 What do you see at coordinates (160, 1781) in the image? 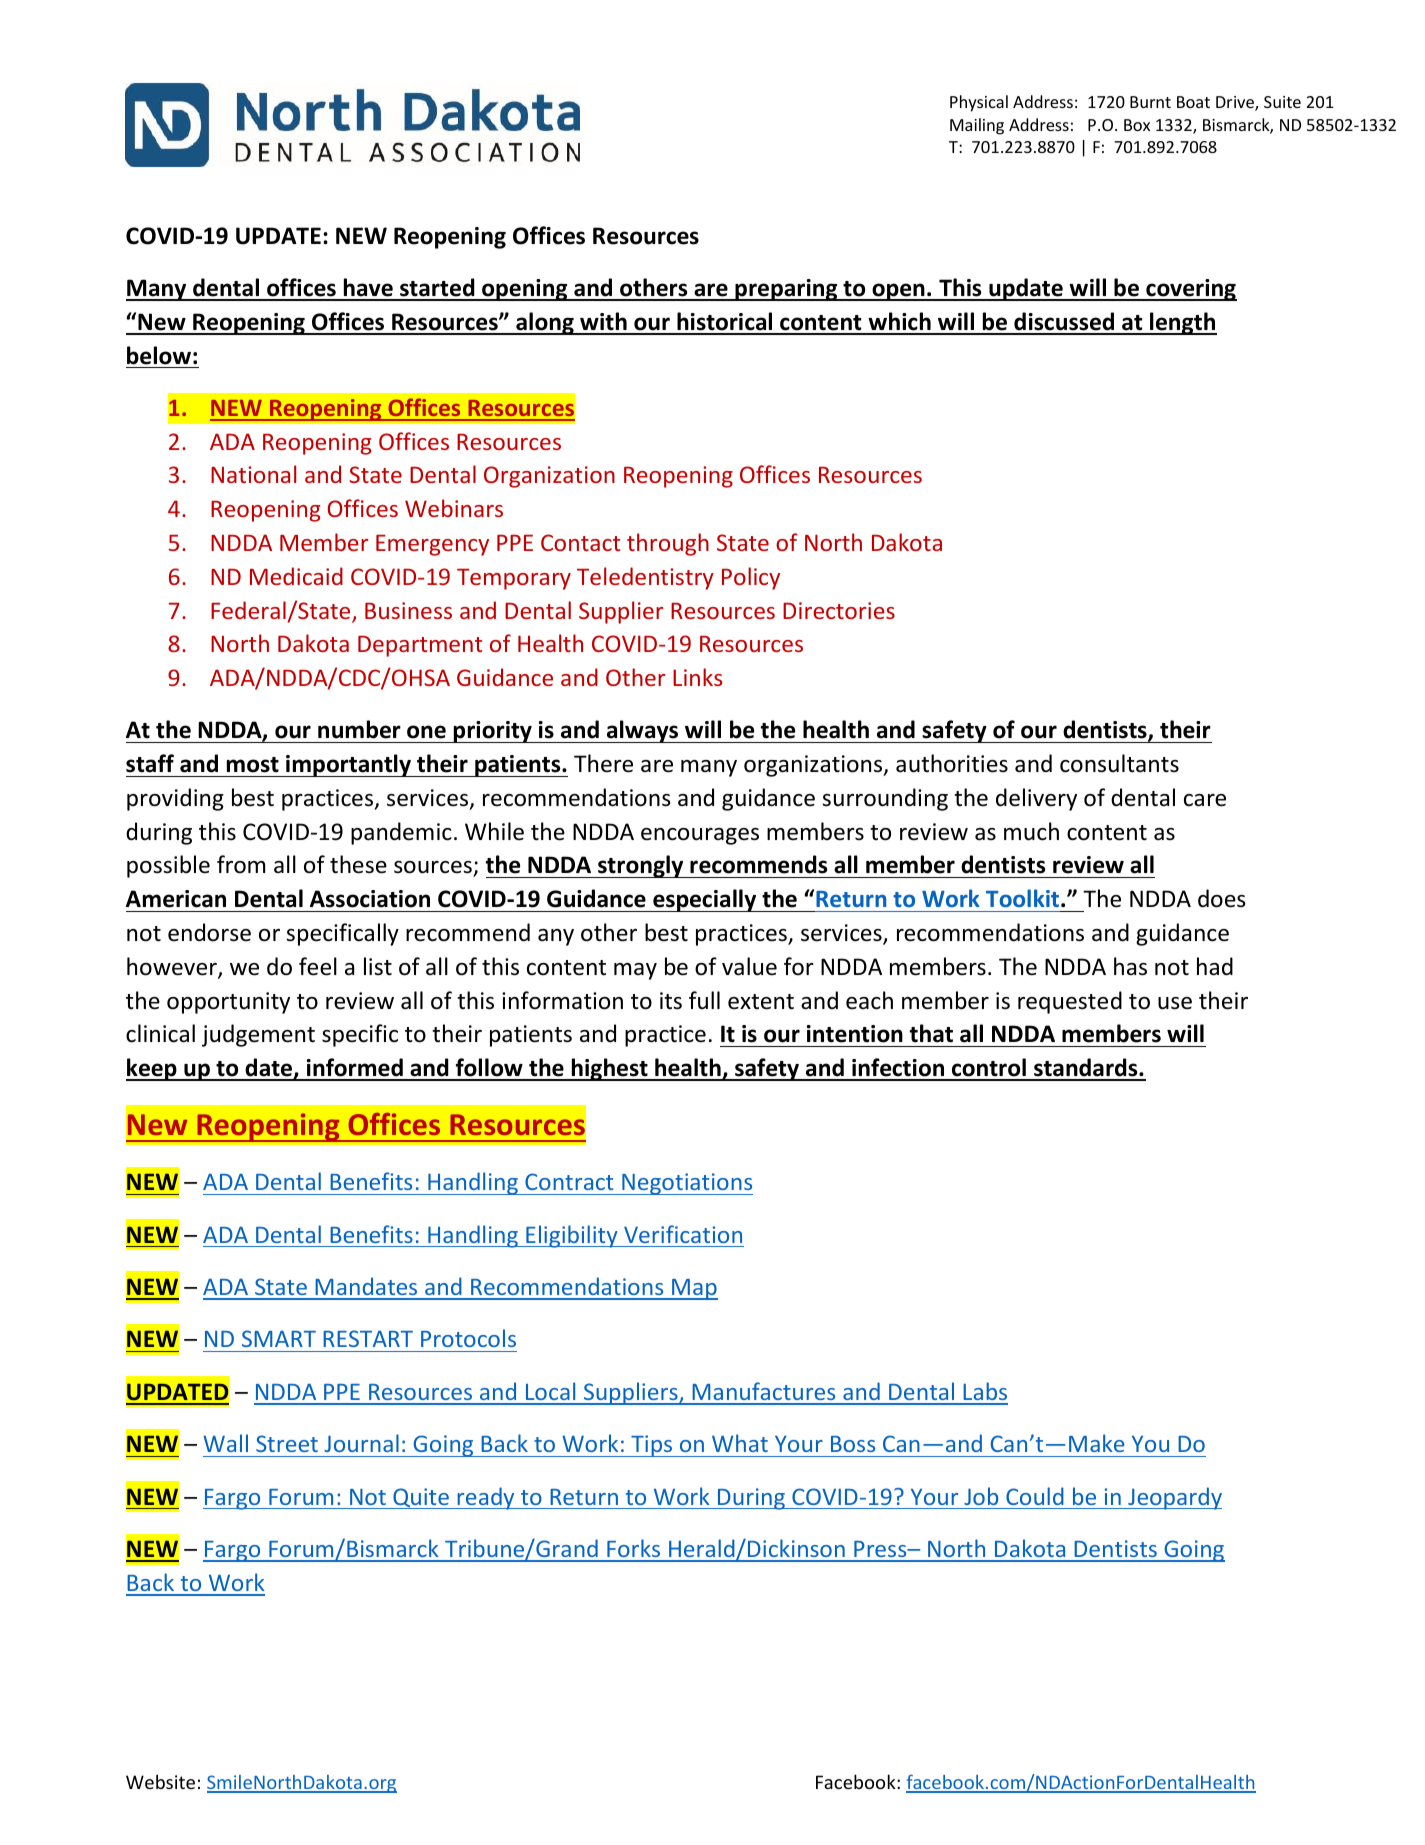
I see `Website` at bounding box center [160, 1781].
